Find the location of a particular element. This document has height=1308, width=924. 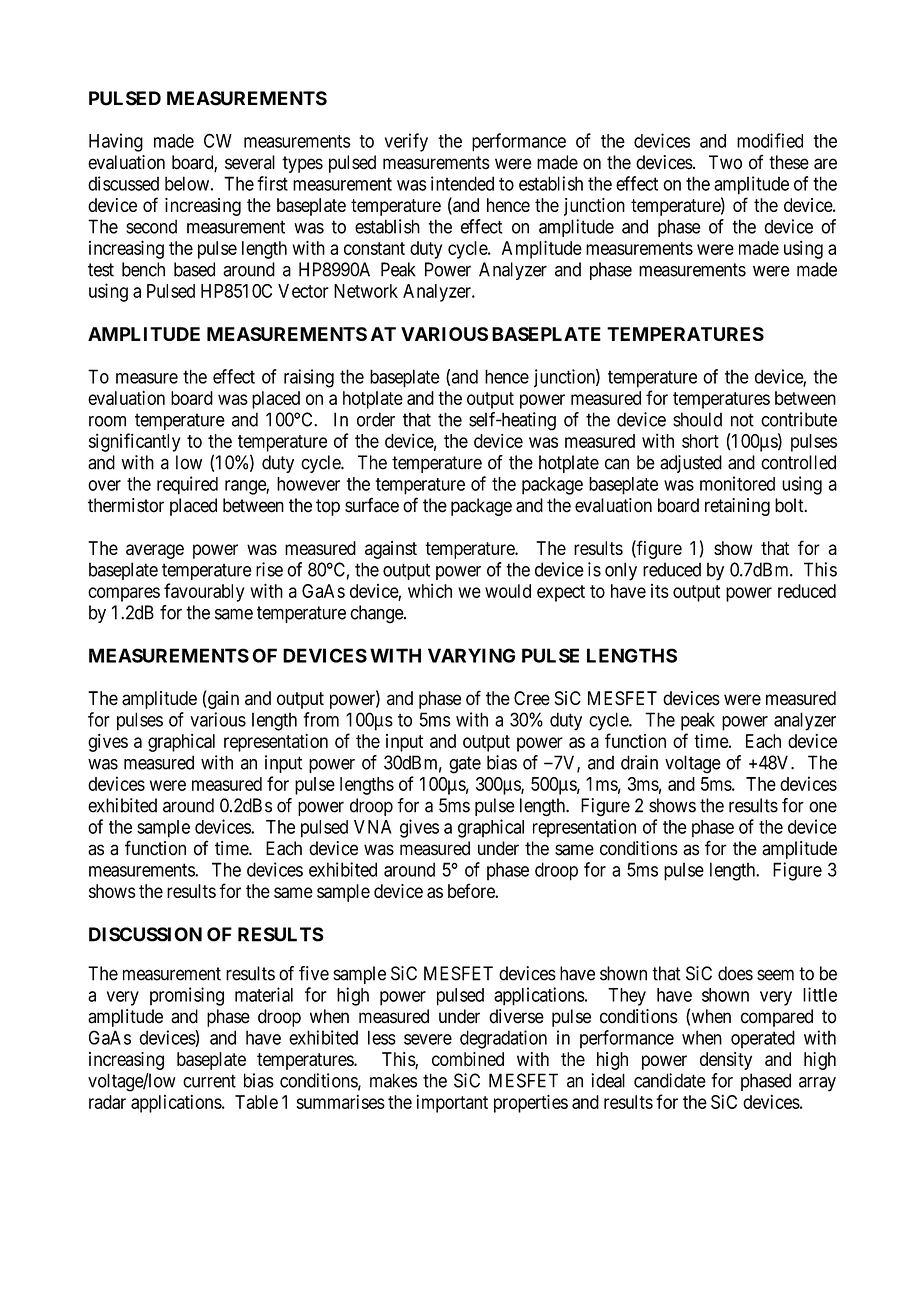

several is located at coordinates (250, 162).
